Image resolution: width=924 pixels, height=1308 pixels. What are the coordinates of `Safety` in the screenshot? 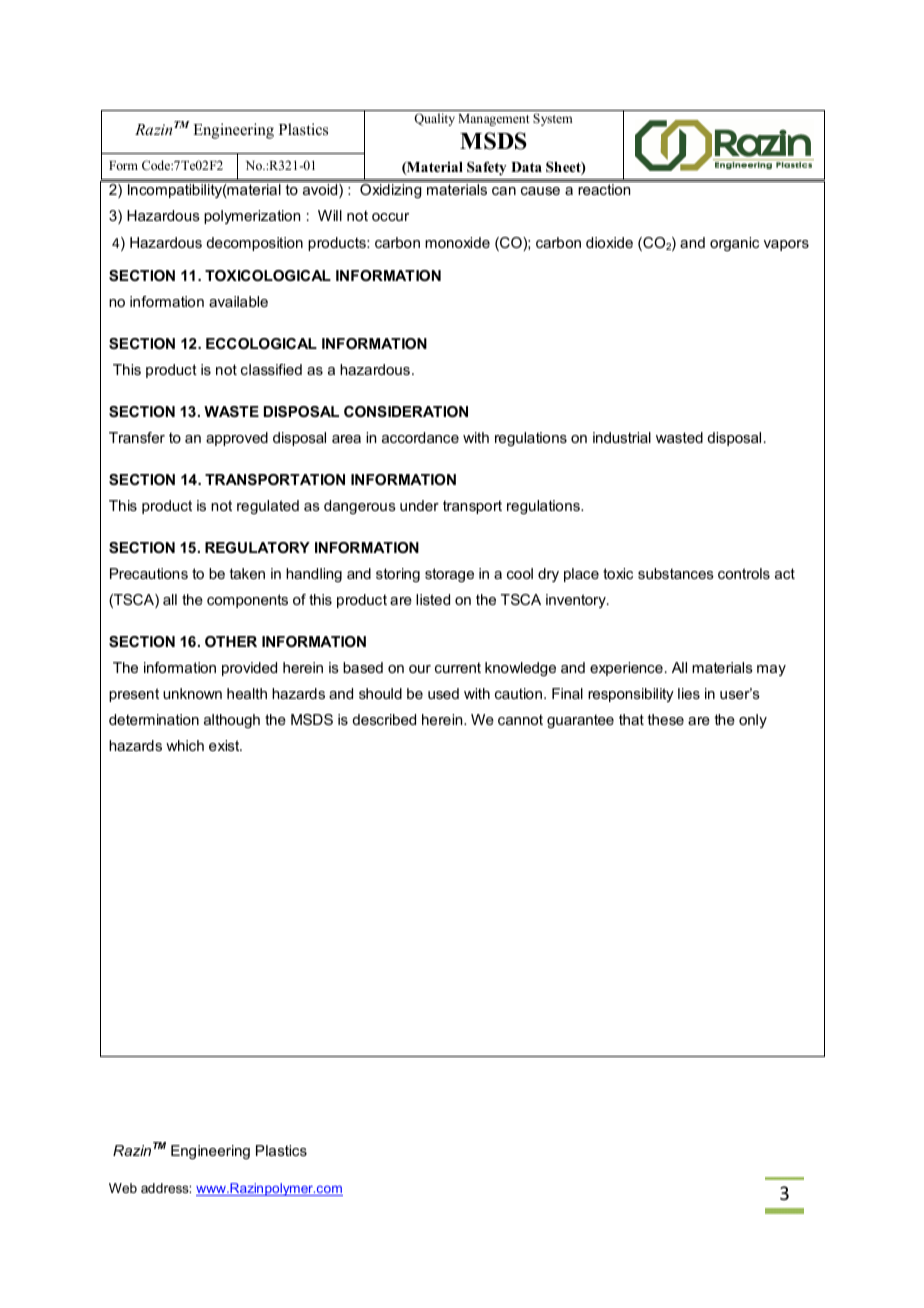 It's located at (486, 168).
